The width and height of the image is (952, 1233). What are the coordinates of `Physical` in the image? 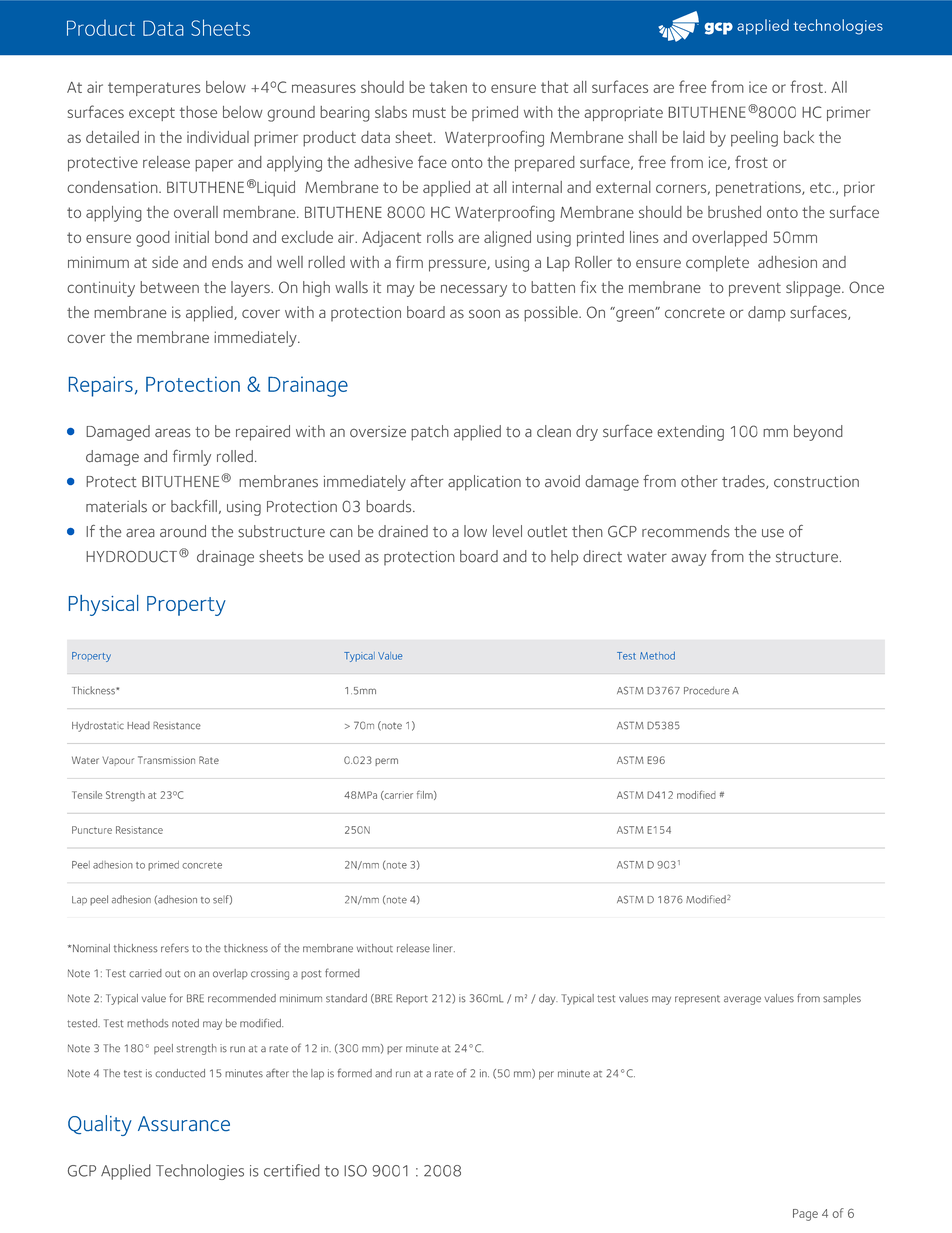 It's located at (103, 605).
